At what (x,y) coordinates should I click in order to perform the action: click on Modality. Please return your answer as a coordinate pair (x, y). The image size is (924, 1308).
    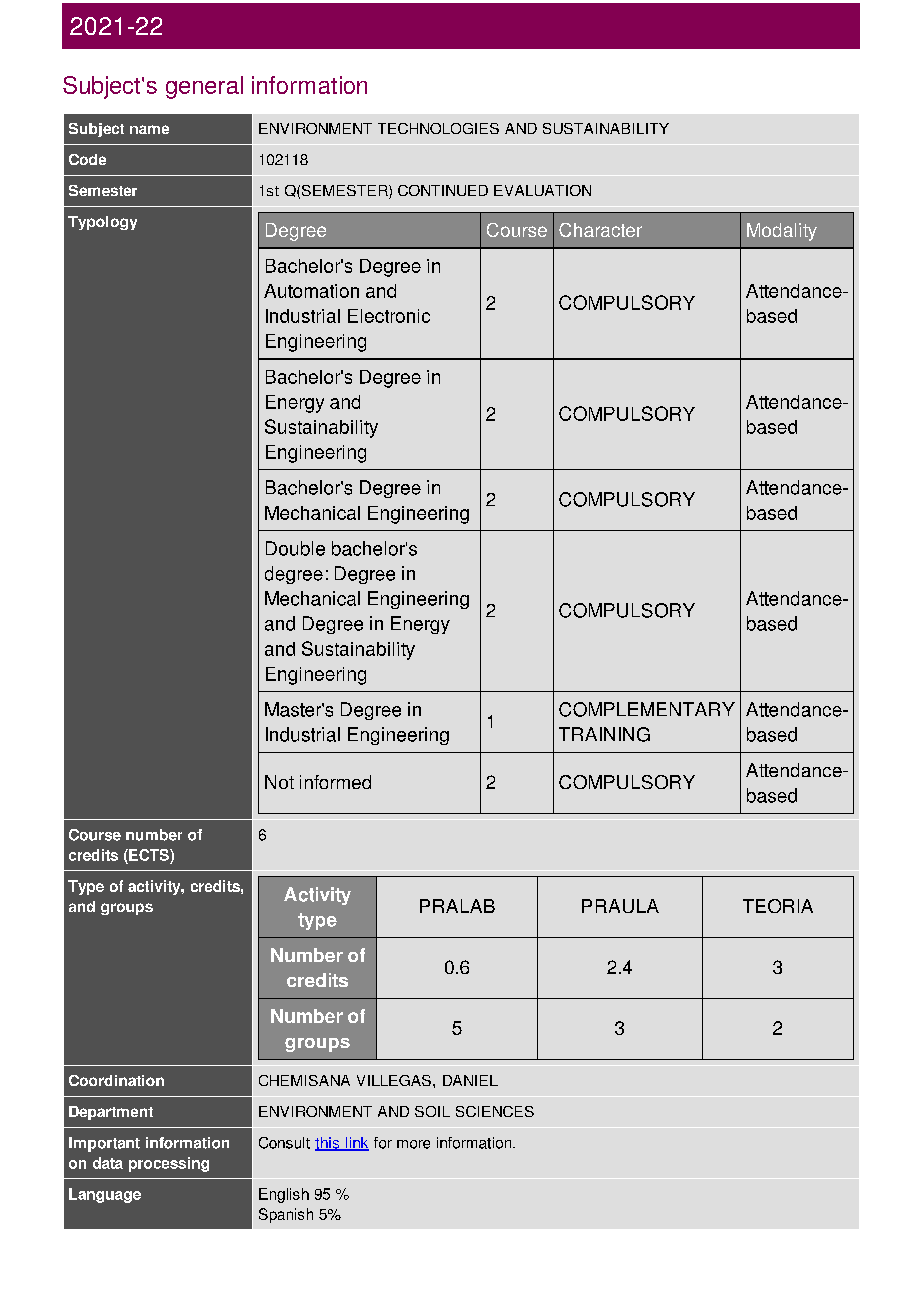
    Looking at the image, I should click on (782, 232).
